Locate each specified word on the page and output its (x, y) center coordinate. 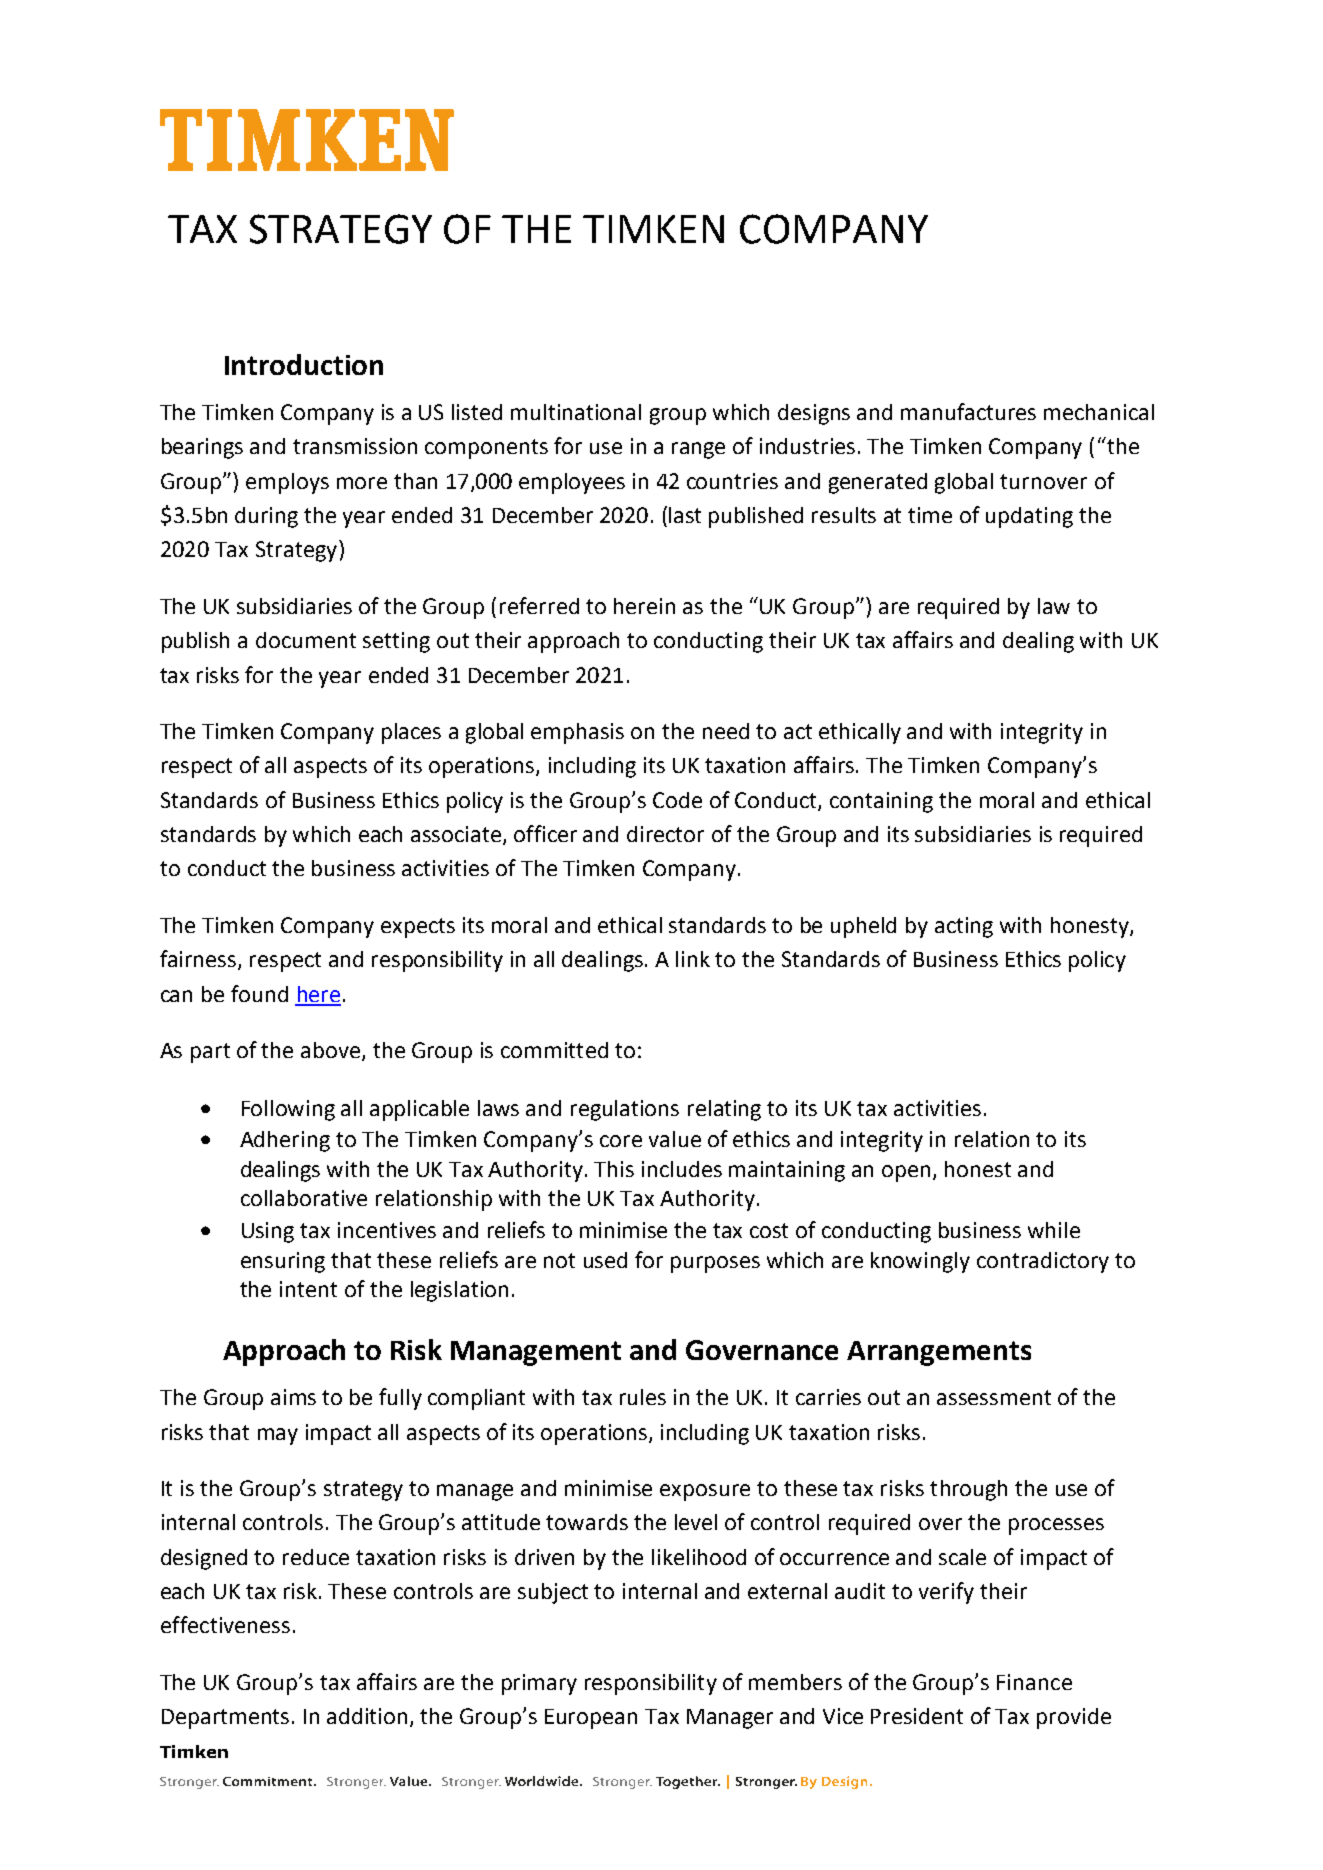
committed (554, 1050)
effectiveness (225, 1624)
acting (964, 927)
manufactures (968, 411)
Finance (1034, 1682)
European (591, 1719)
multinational (576, 412)
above (332, 1051)
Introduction (304, 364)
